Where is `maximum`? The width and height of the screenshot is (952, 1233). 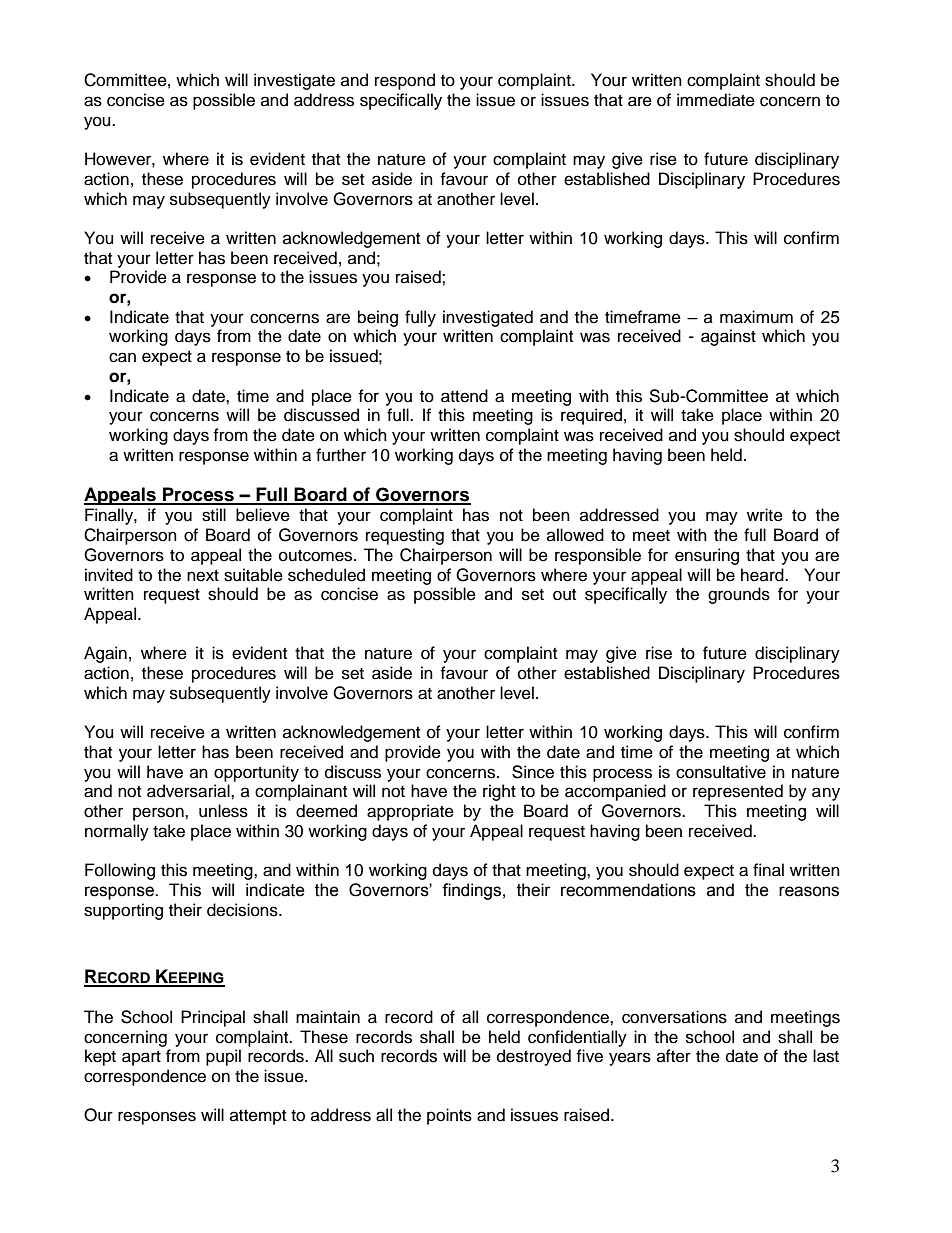 maximum is located at coordinates (756, 317).
